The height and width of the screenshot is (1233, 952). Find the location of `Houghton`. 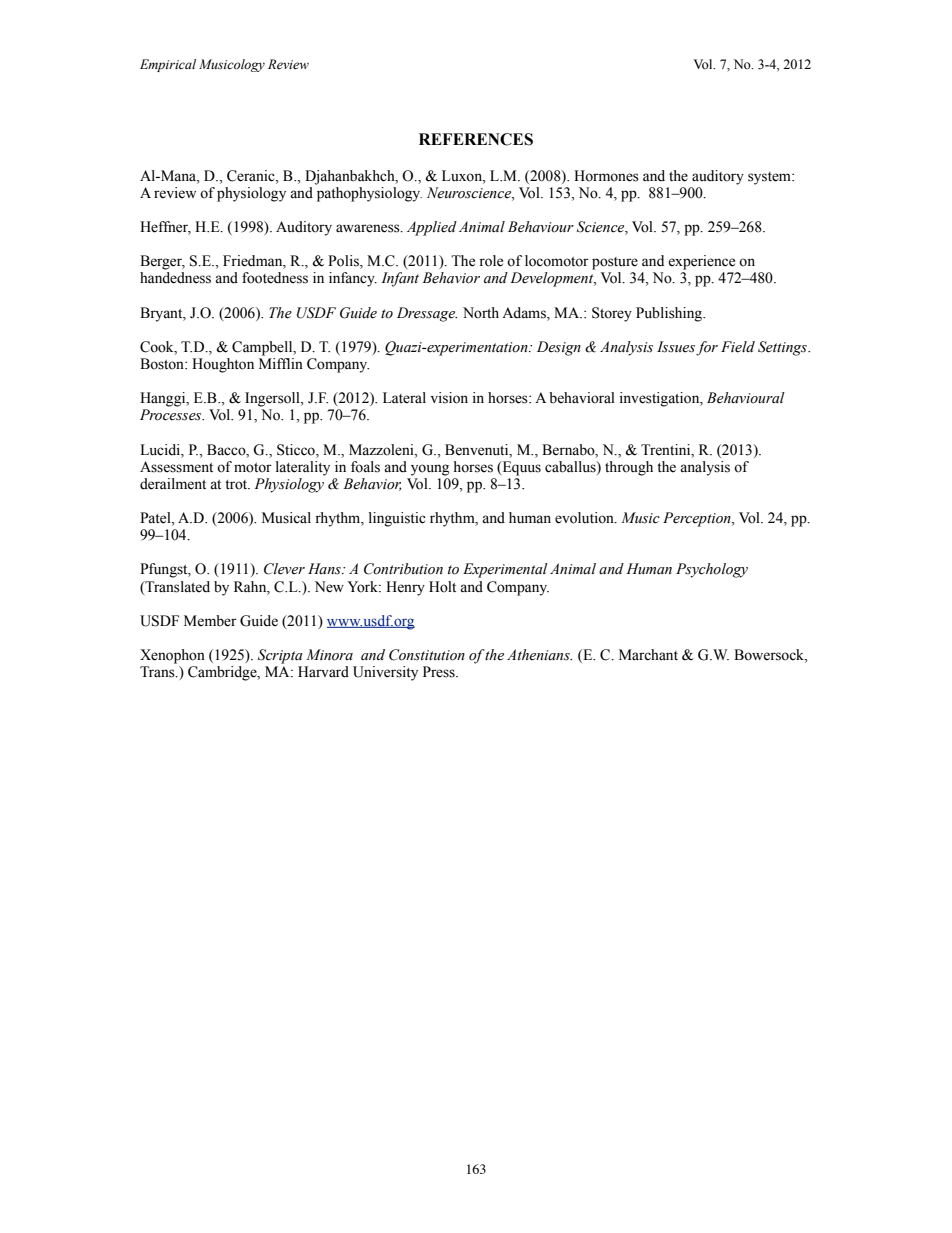

Houghton is located at coordinates (223, 365).
